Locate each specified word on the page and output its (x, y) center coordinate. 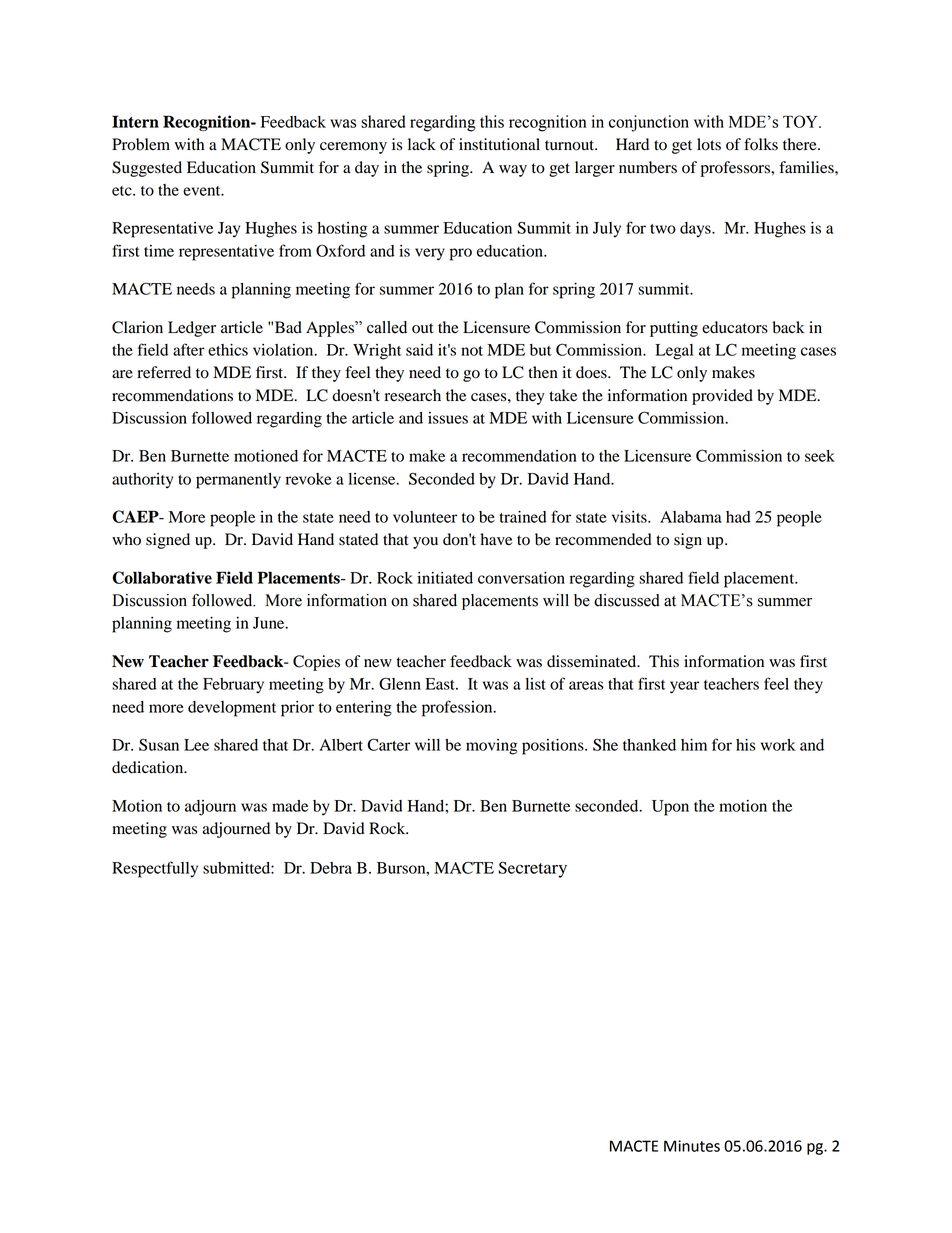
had (738, 517)
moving (491, 747)
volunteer (425, 517)
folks (761, 144)
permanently (238, 481)
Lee (196, 745)
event (203, 191)
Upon (670, 808)
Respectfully (155, 869)
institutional (499, 144)
